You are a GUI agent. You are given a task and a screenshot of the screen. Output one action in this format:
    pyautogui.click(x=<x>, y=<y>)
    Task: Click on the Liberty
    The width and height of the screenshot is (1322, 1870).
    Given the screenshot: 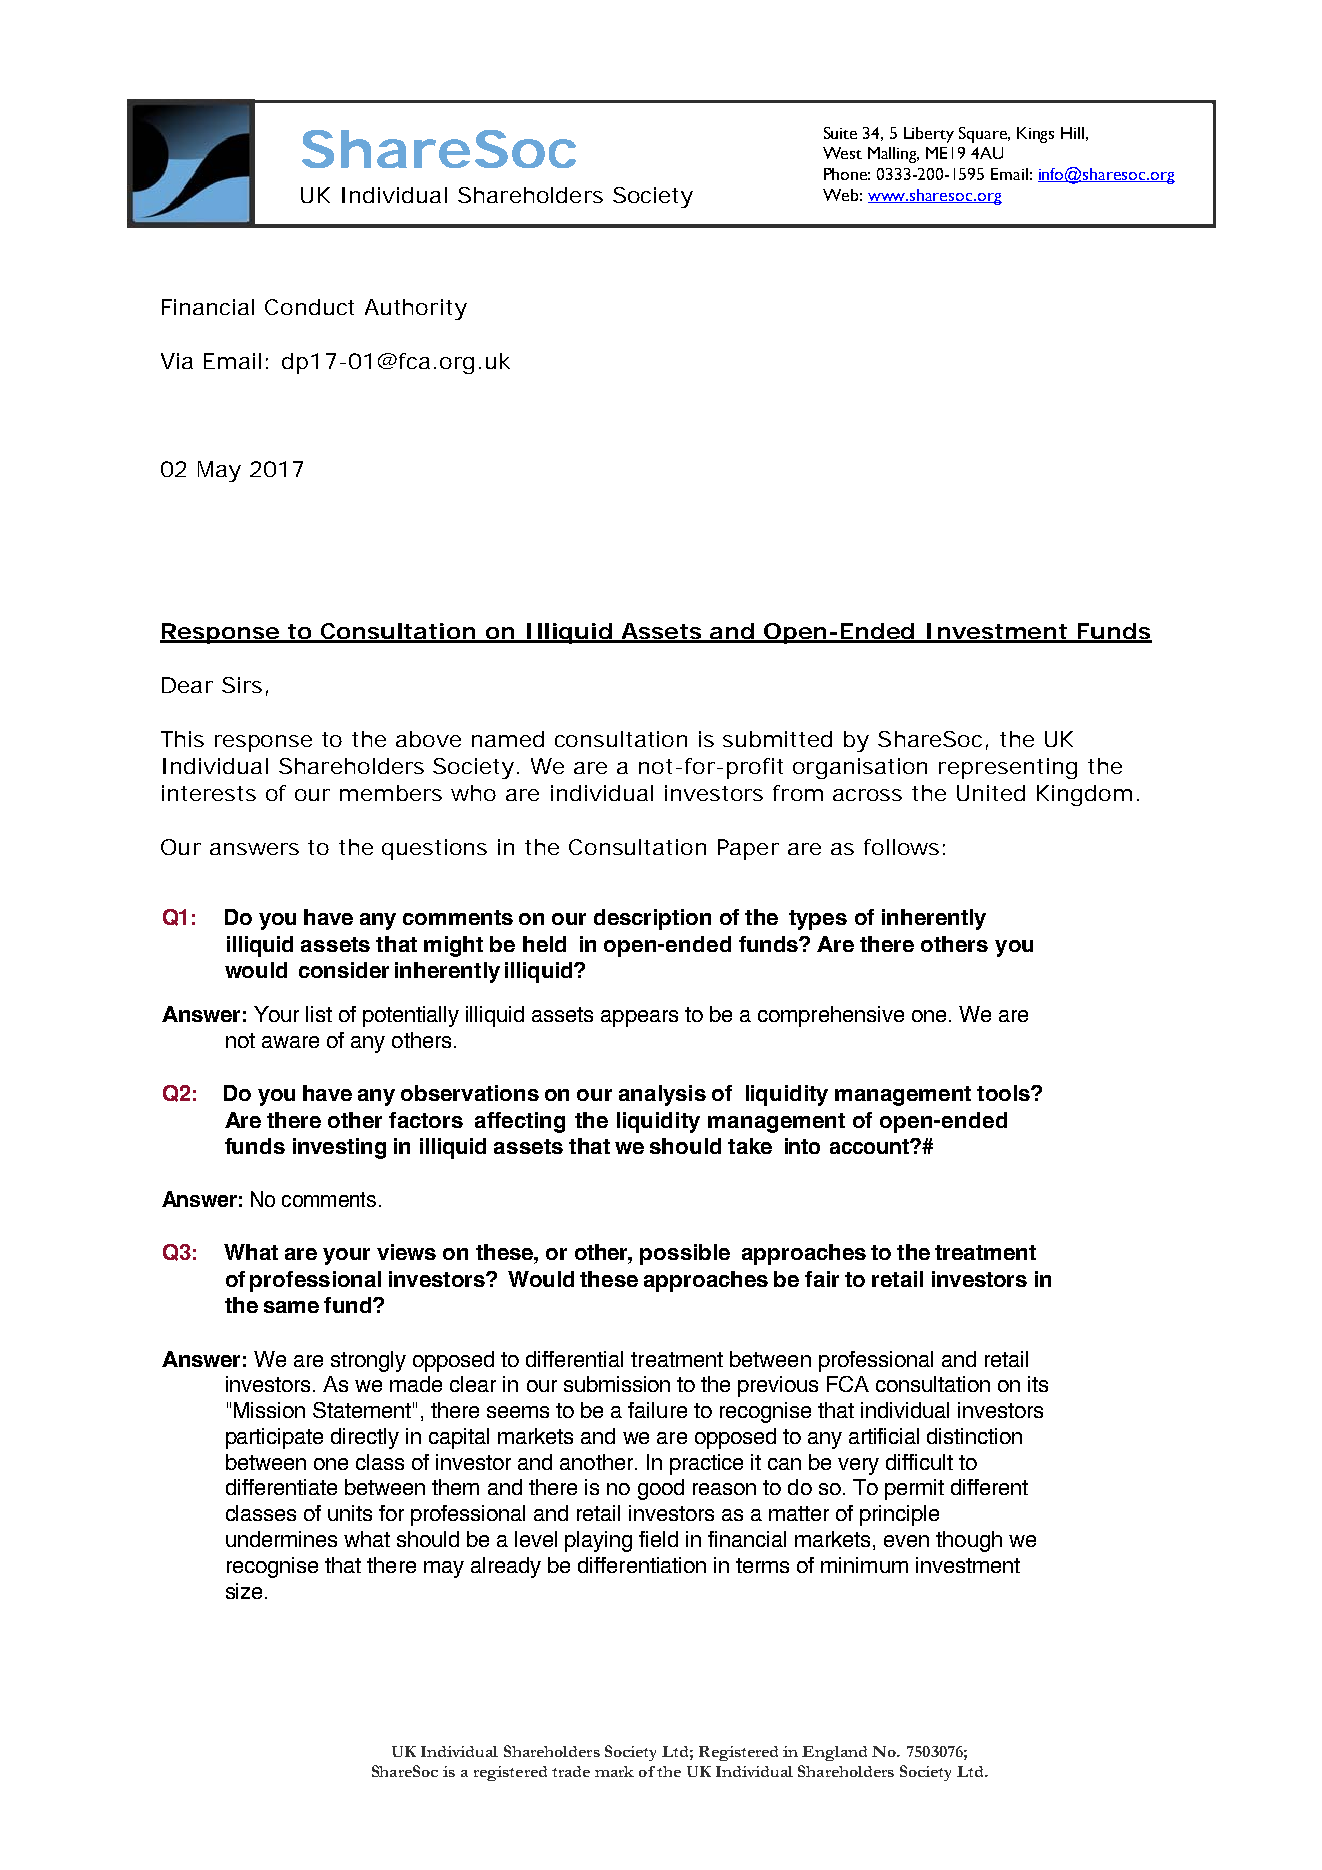 What is the action you would take?
    pyautogui.click(x=929, y=135)
